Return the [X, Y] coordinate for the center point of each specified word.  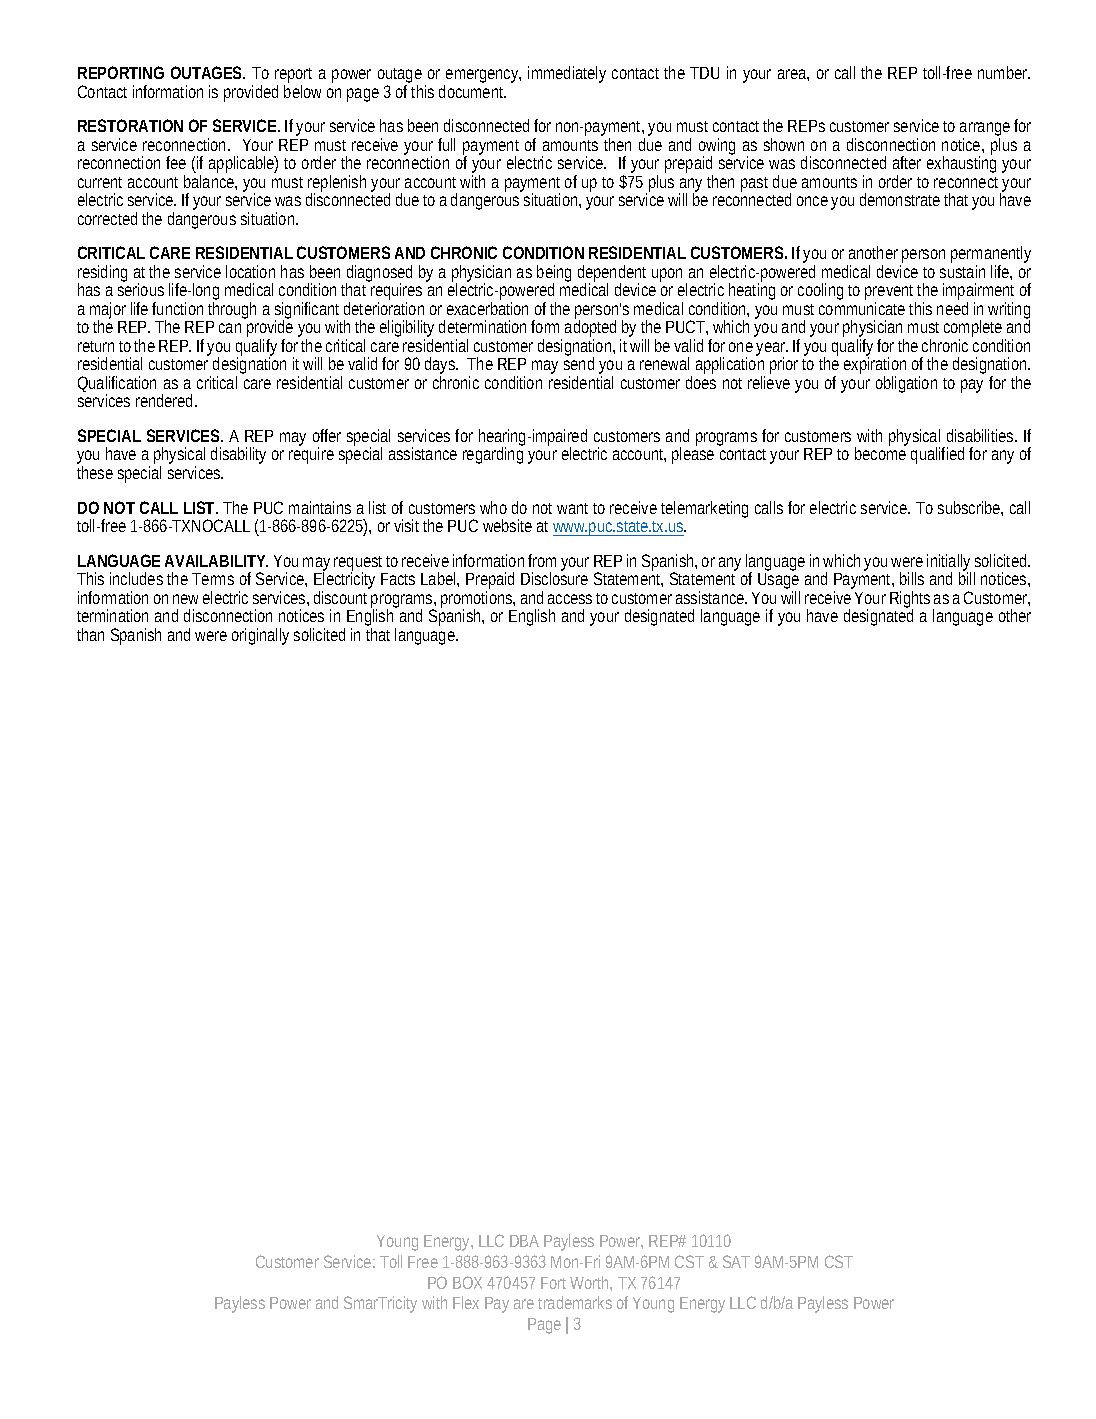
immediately [567, 74]
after [907, 162]
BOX [467, 1282]
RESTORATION [130, 125]
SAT [736, 1261]
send [579, 362]
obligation [906, 384]
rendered [164, 400]
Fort [553, 1283]
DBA [524, 1241]
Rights [910, 601]
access [570, 599]
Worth [590, 1282]
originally [260, 636]
